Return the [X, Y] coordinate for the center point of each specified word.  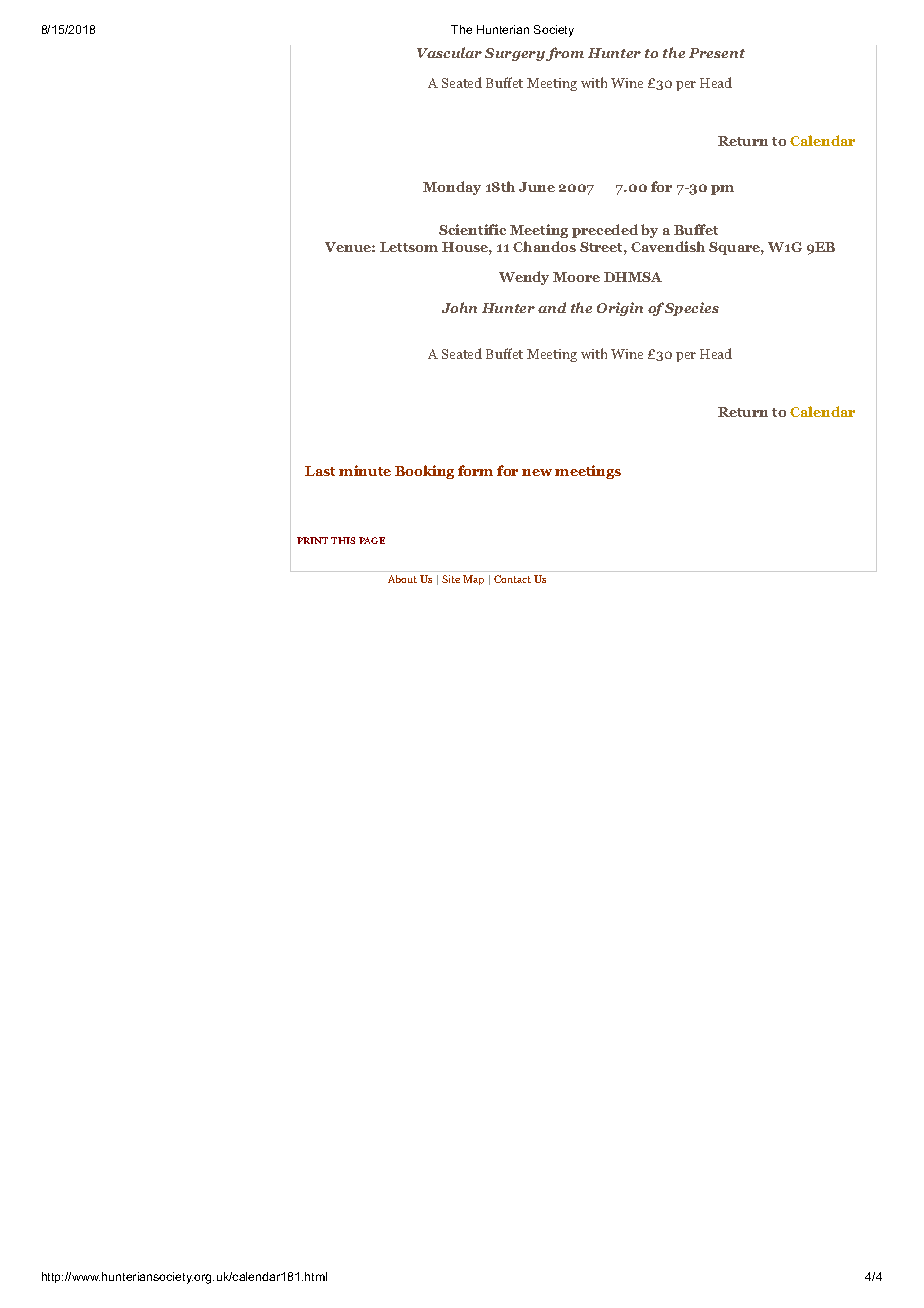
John [459, 307]
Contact [512, 579]
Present [717, 53]
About [402, 579]
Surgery [515, 54]
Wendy [524, 278]
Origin [620, 309]
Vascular [449, 52]
